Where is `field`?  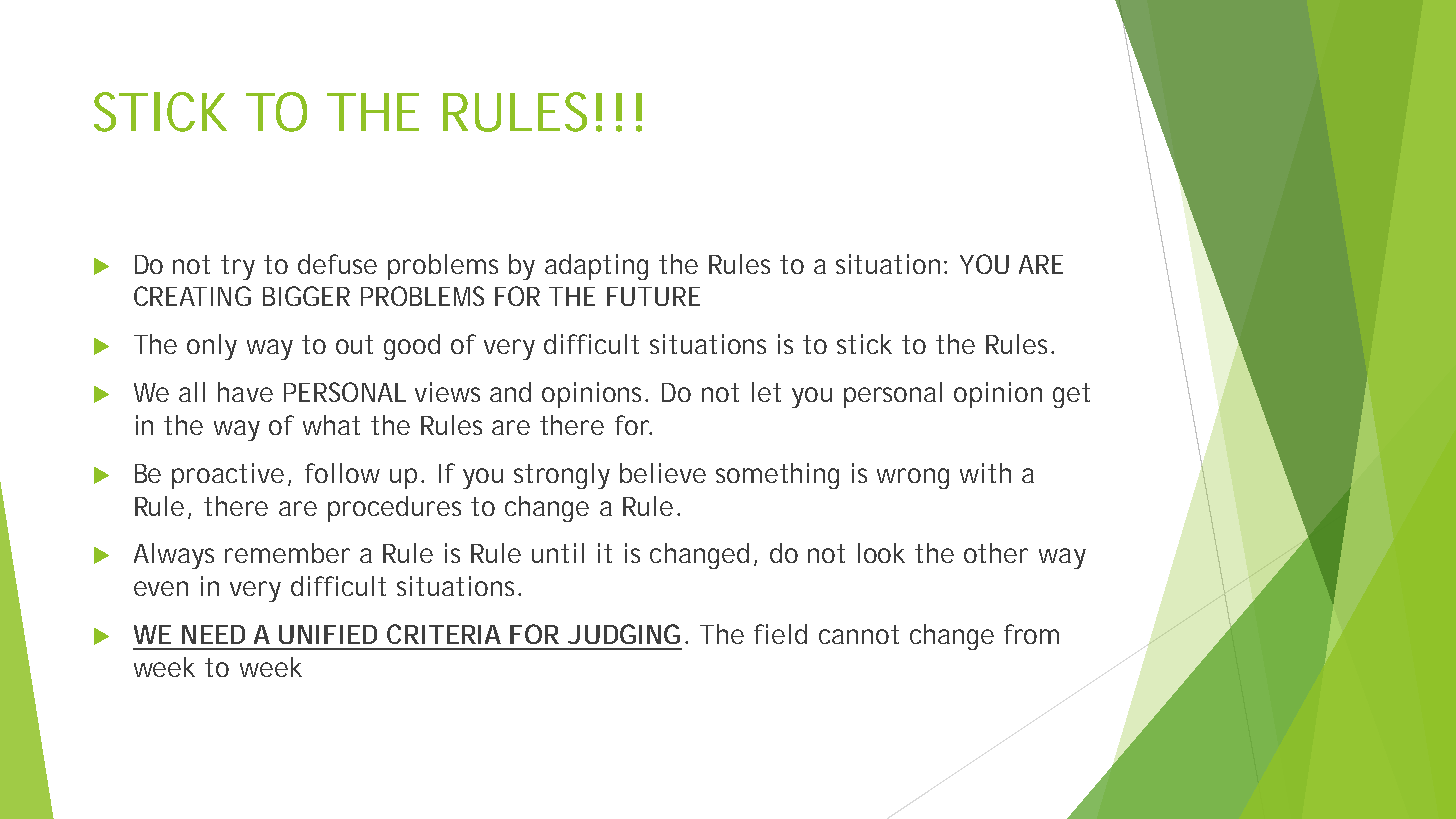 field is located at coordinates (780, 634).
